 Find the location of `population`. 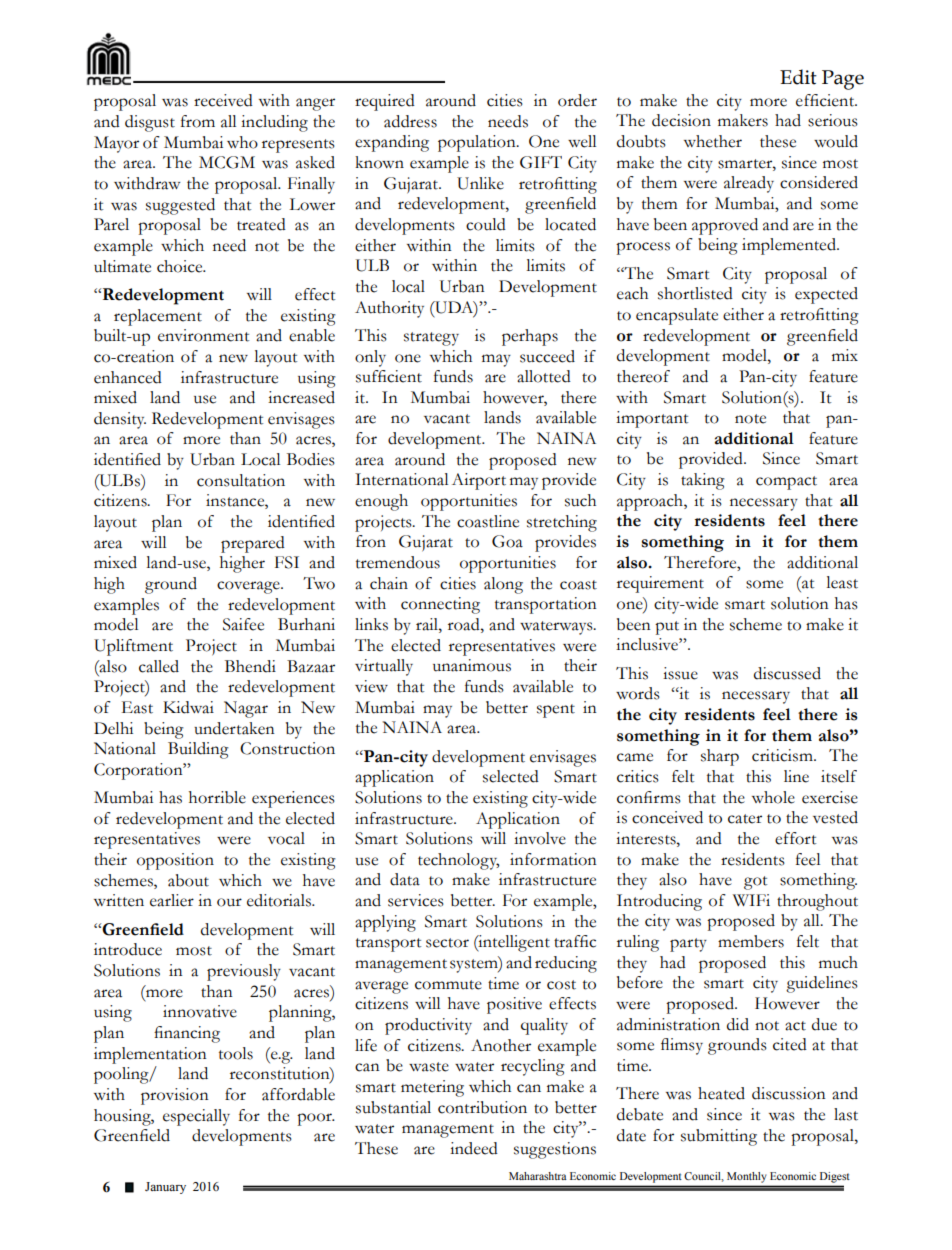

population is located at coordinates (478, 143).
